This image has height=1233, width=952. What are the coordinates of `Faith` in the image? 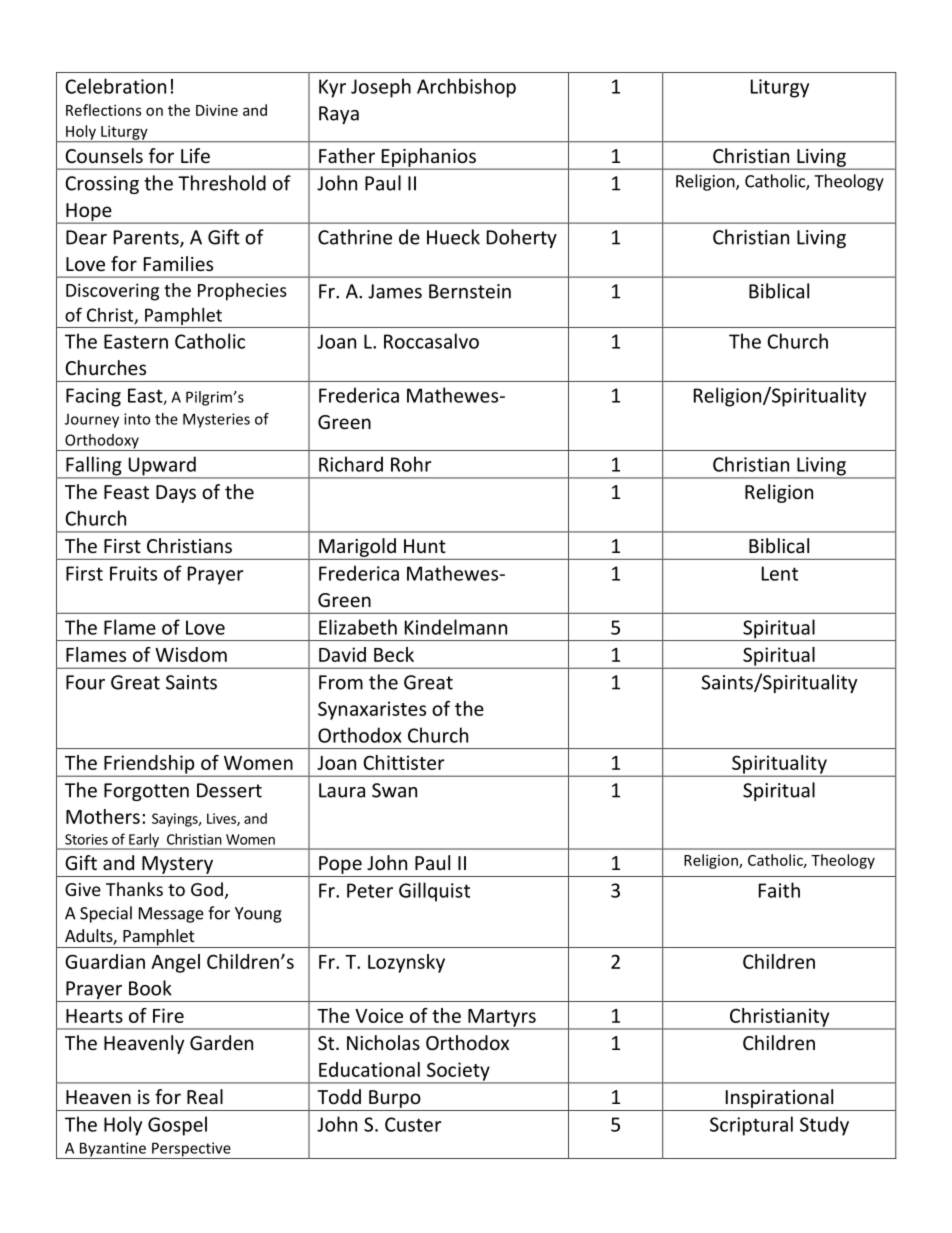 It's located at (779, 890).
